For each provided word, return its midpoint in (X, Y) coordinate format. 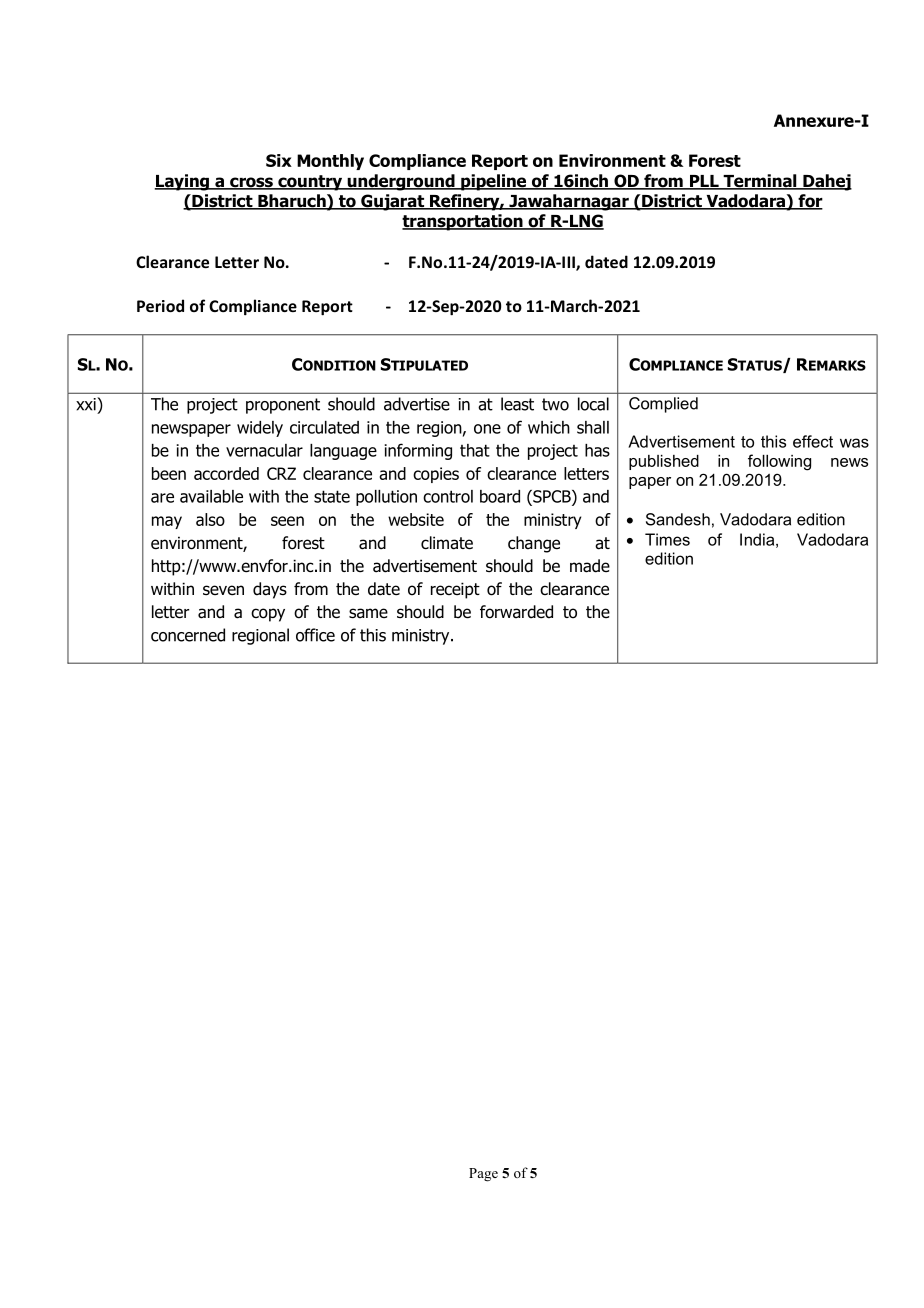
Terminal (760, 182)
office (315, 635)
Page (483, 1175)
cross (251, 183)
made (590, 566)
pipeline (494, 182)
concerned (188, 635)
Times (667, 539)
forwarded (516, 612)
